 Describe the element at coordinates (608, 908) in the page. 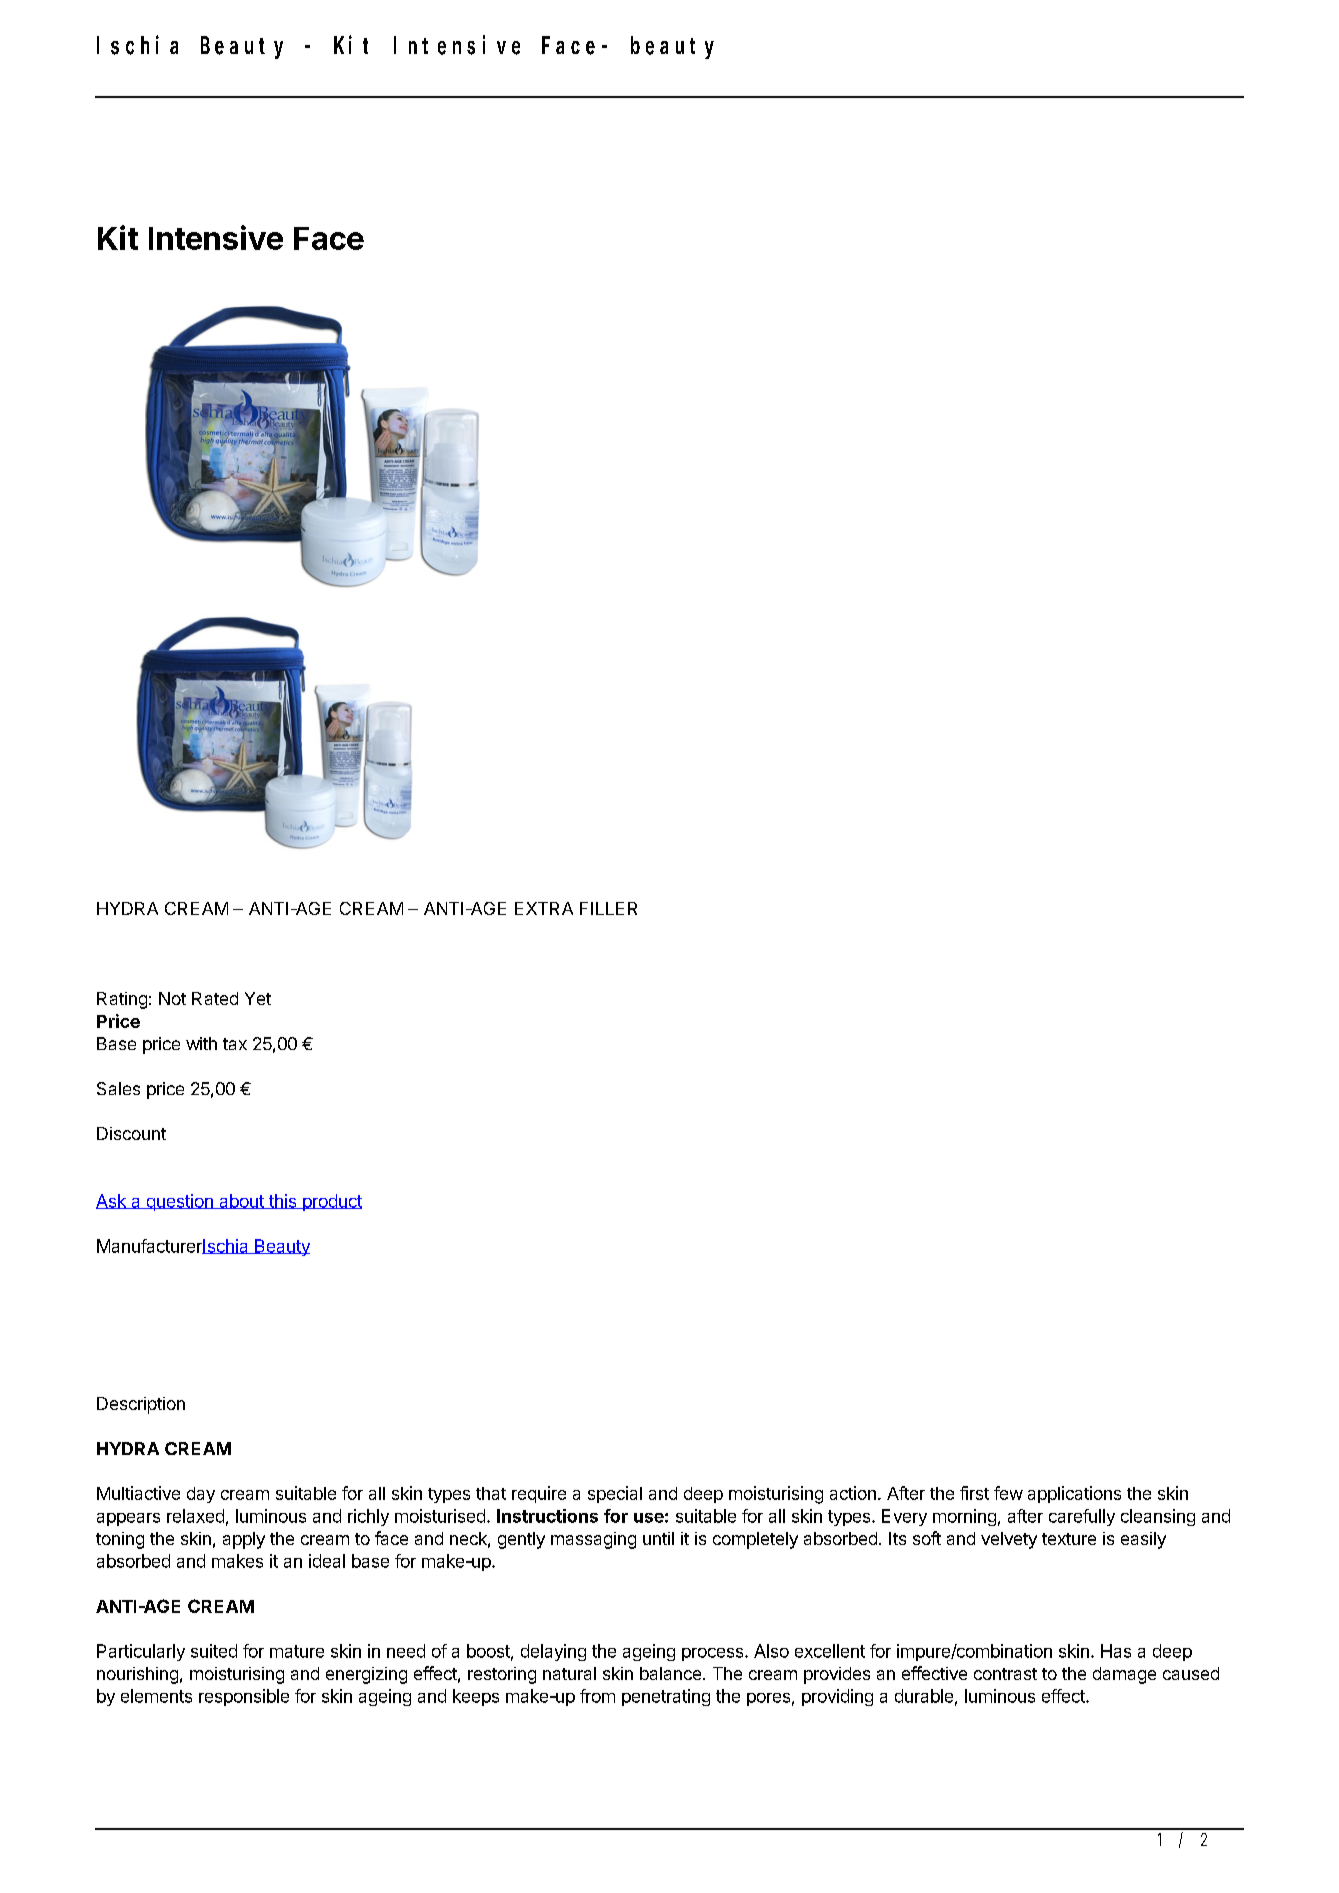

I see `FILLER` at that location.
